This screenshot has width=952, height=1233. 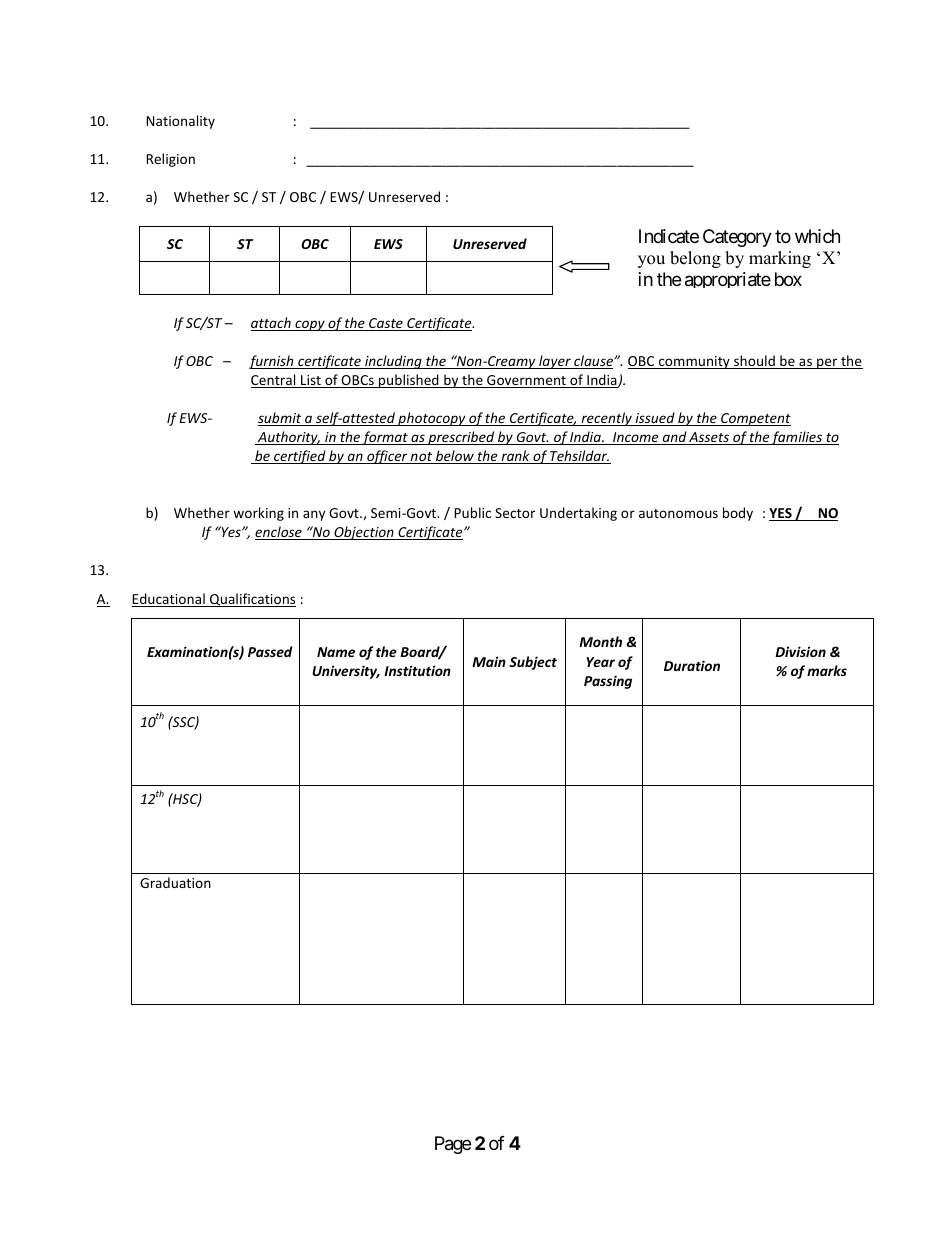 What do you see at coordinates (738, 514) in the screenshot?
I see `body` at bounding box center [738, 514].
